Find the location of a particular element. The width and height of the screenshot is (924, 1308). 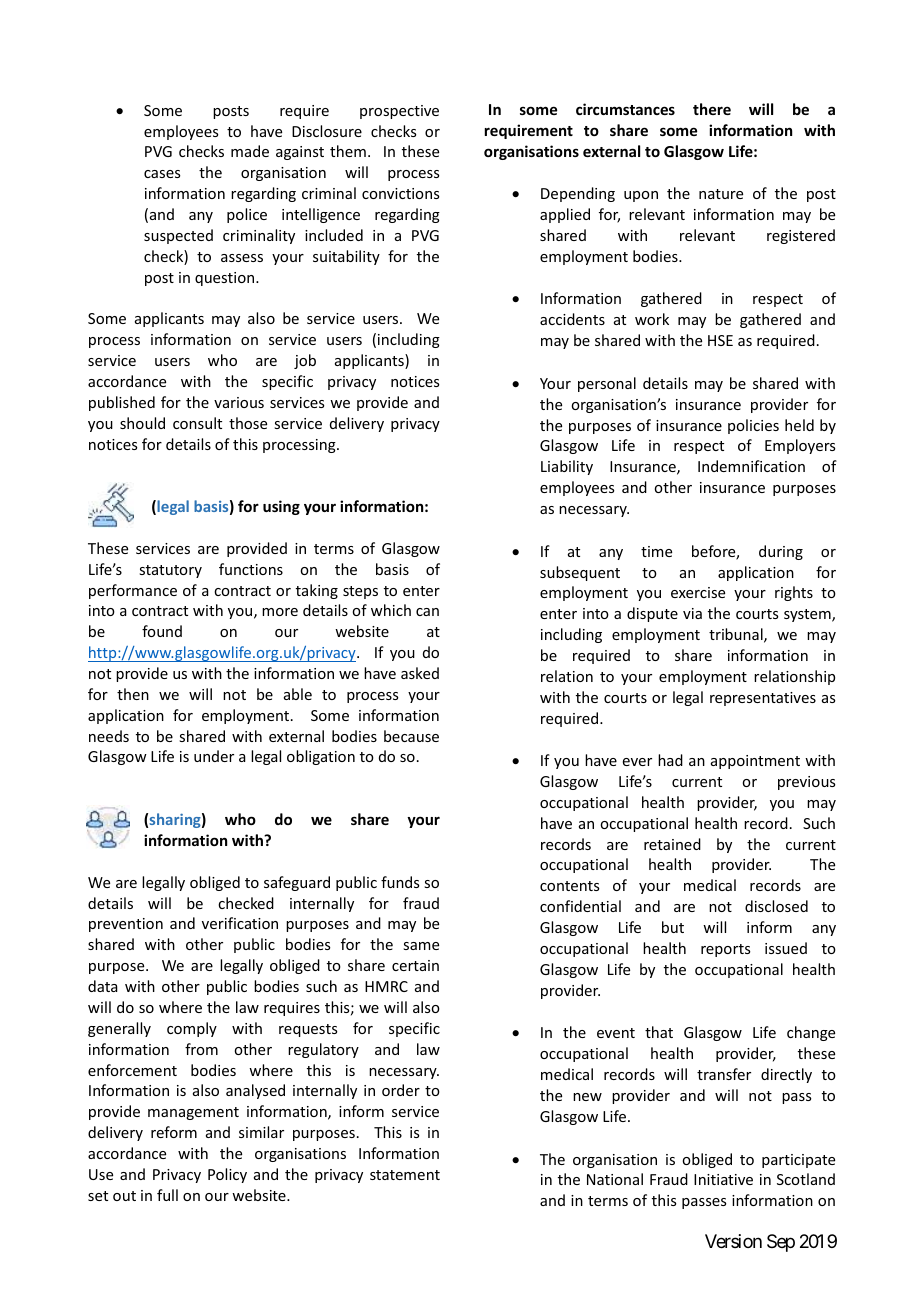

then is located at coordinates (133, 694).
